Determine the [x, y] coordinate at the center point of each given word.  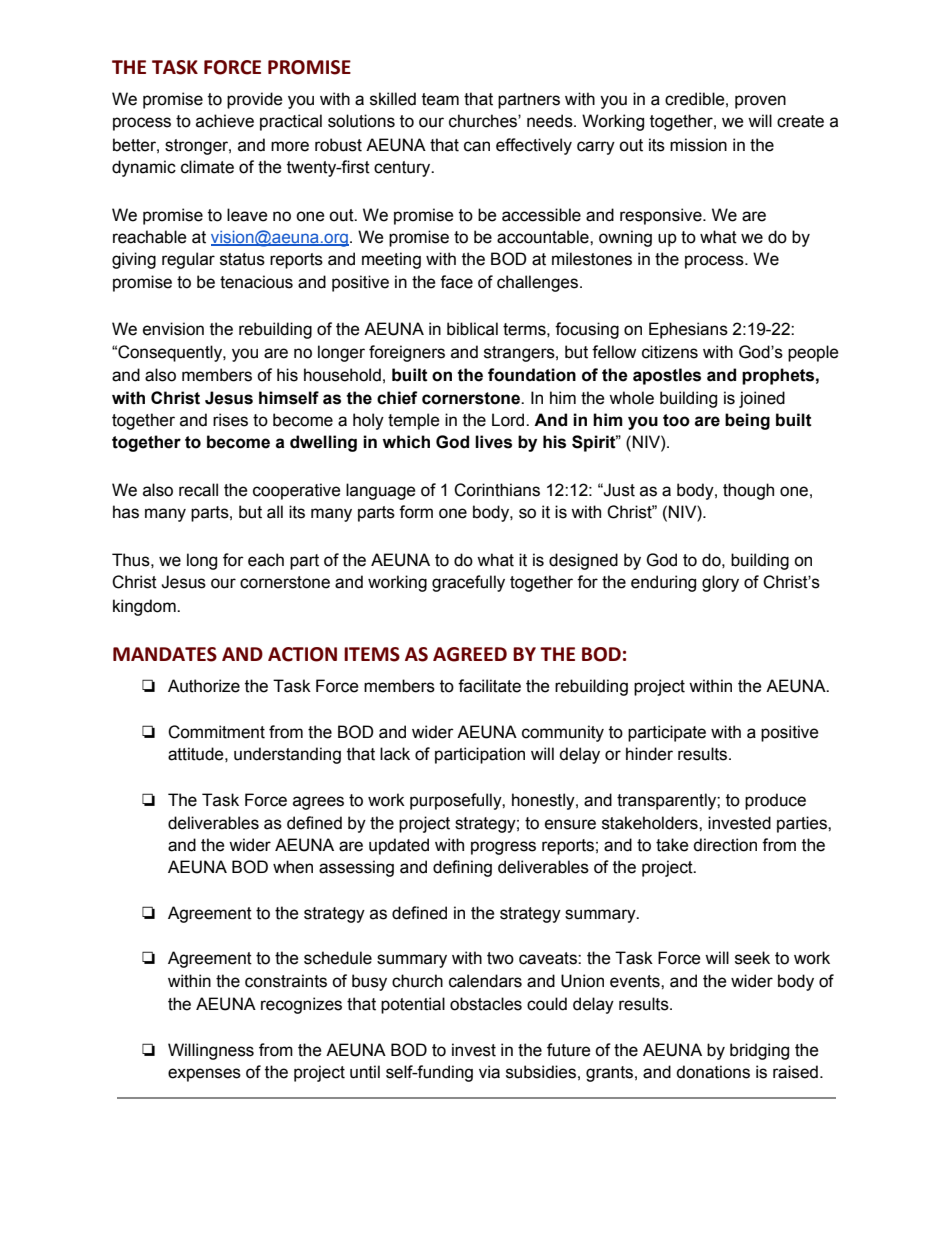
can [477, 146]
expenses [204, 1075]
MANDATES [165, 654]
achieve [225, 121]
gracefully [468, 583]
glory [720, 583]
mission [698, 145]
